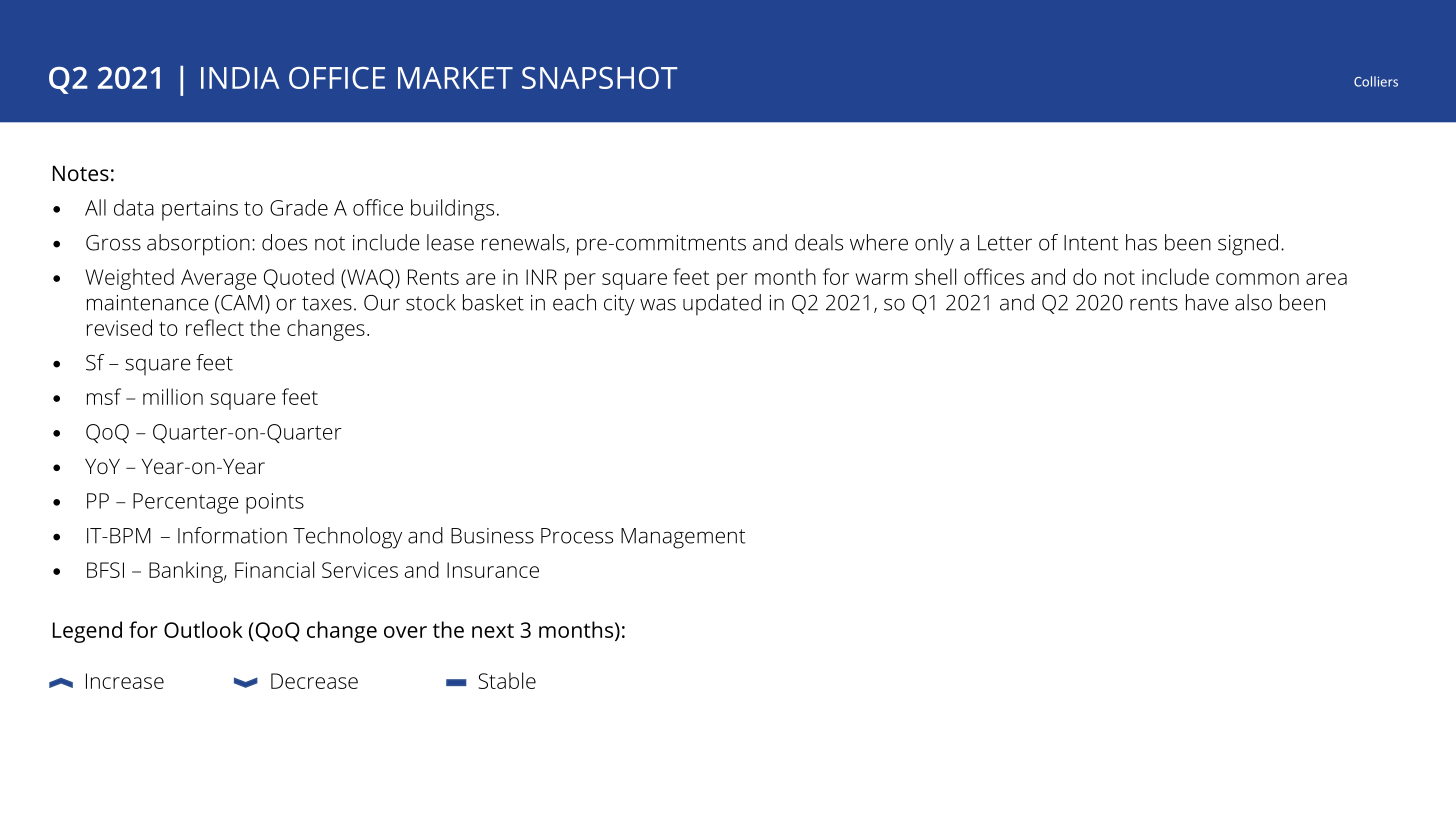  I want to click on Process, so click(577, 536).
